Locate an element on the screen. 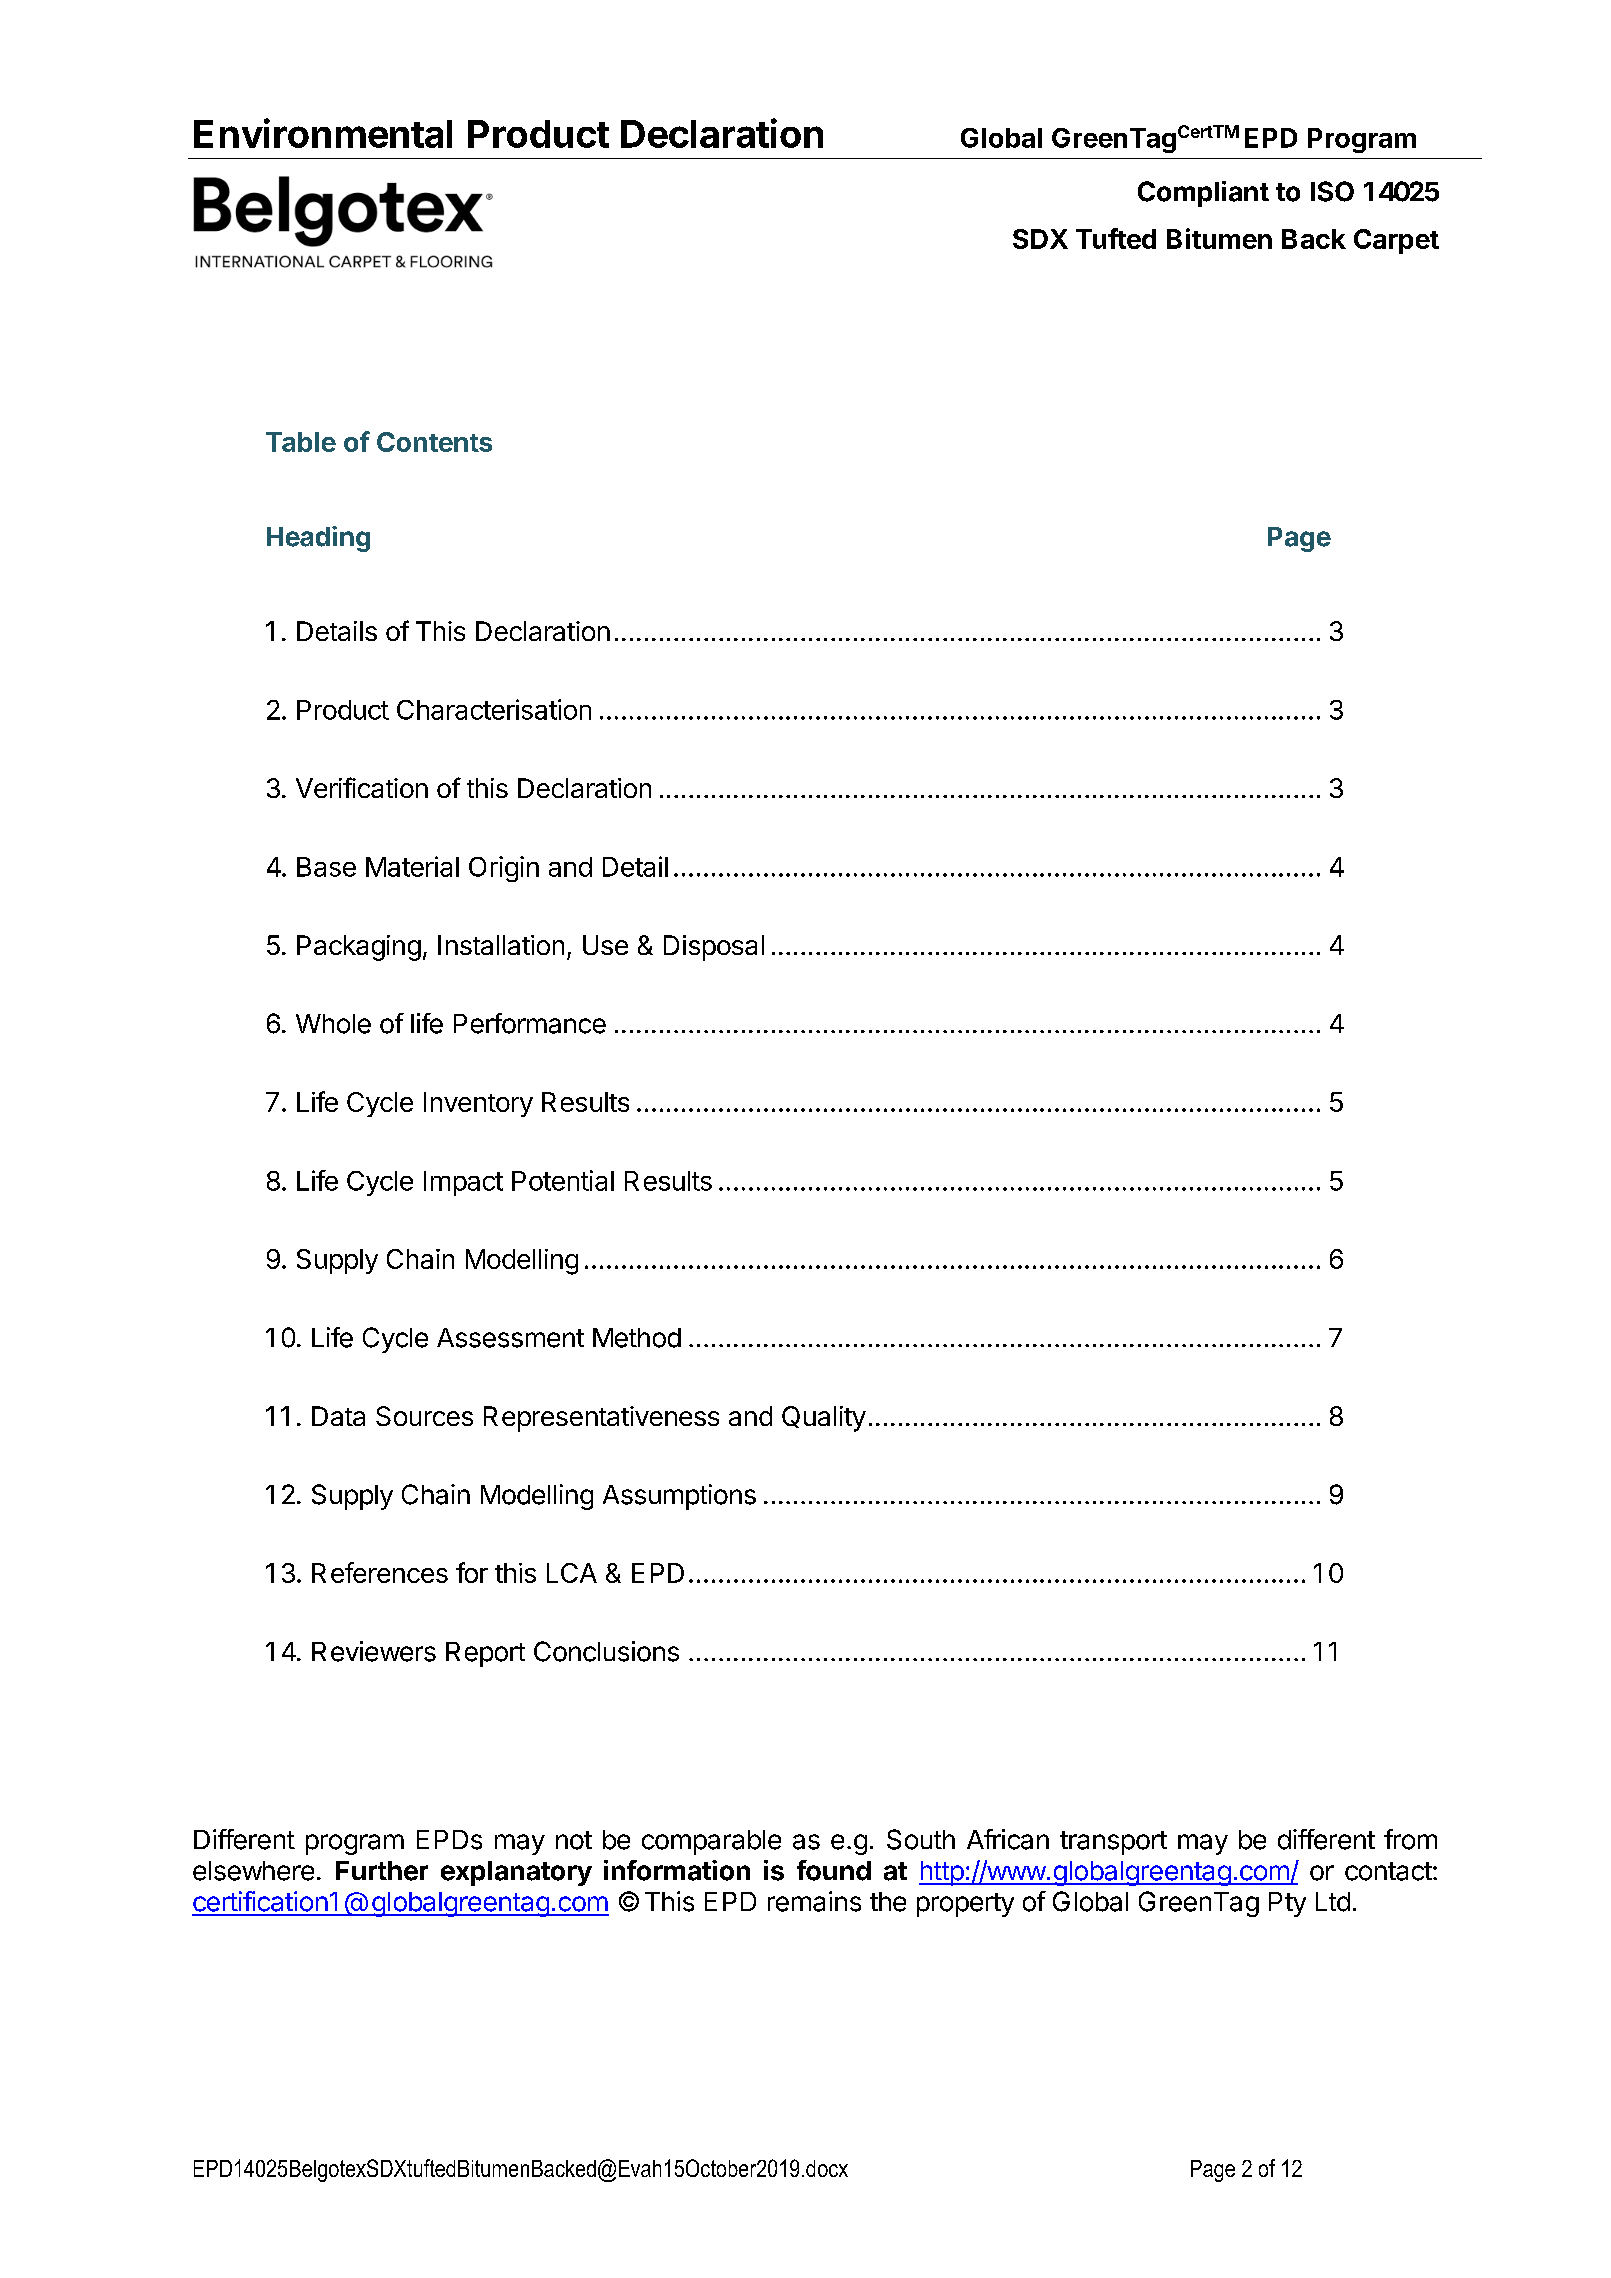  Further is located at coordinates (382, 1871).
